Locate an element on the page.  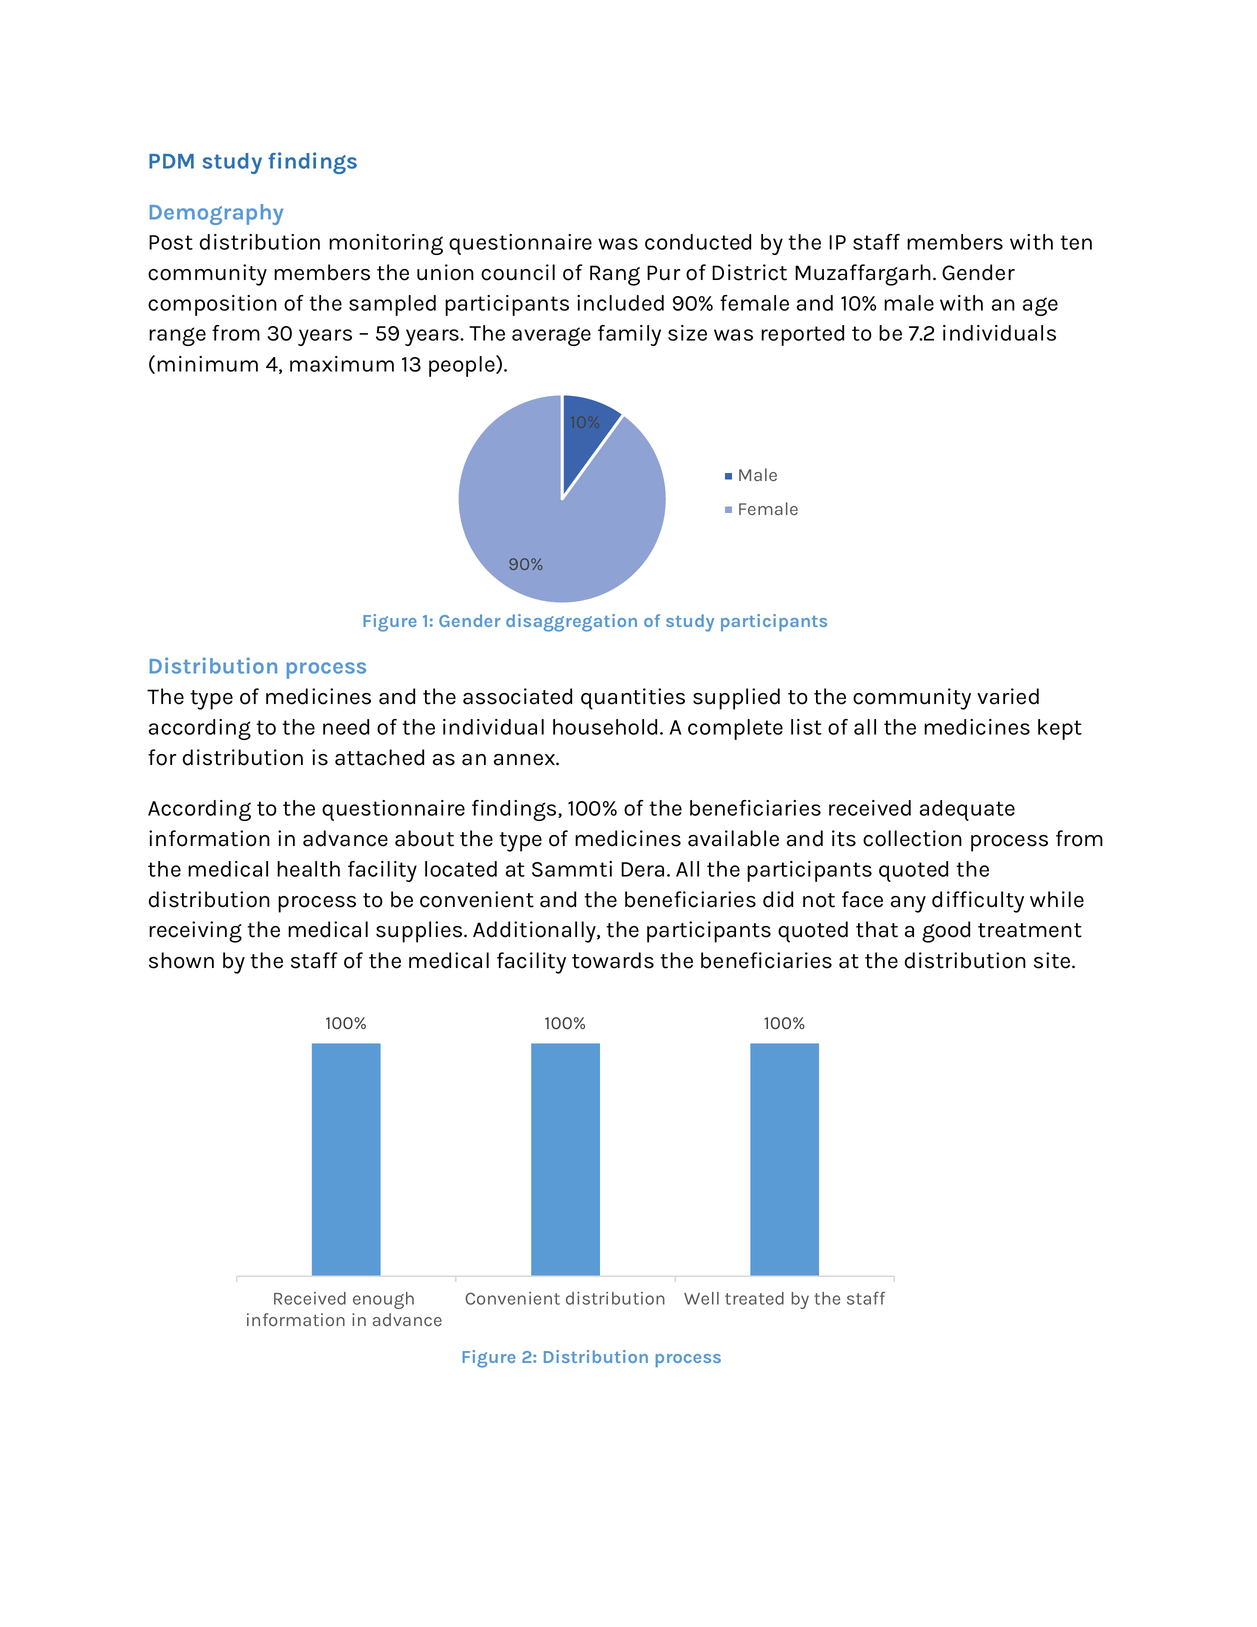
enough is located at coordinates (383, 1300).
